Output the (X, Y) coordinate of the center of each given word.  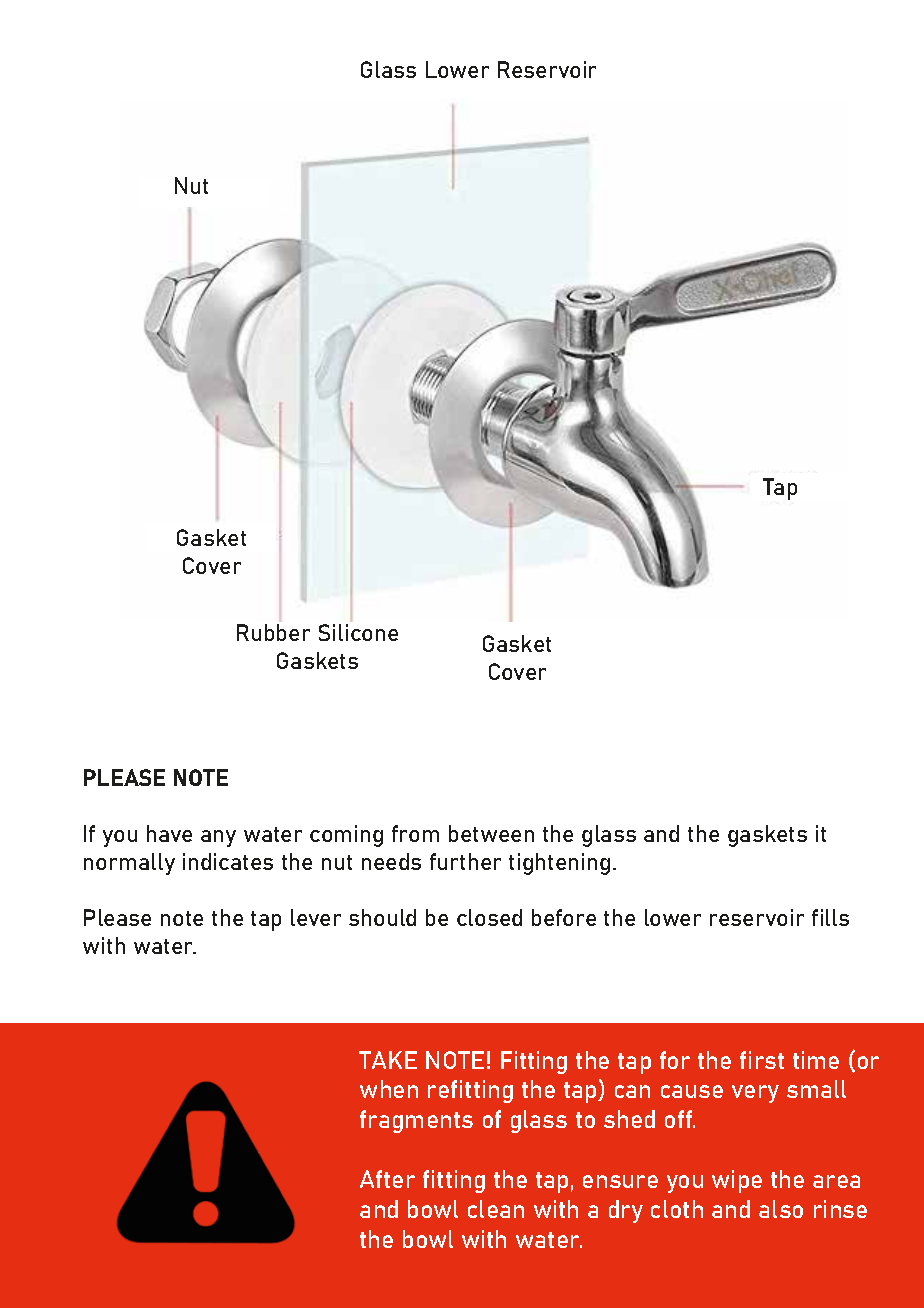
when (389, 1089)
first (762, 1060)
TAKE (388, 1060)
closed (489, 917)
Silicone (358, 632)
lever (316, 917)
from (415, 833)
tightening (559, 864)
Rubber (273, 632)
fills (830, 917)
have (169, 833)
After (387, 1179)
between (491, 833)
